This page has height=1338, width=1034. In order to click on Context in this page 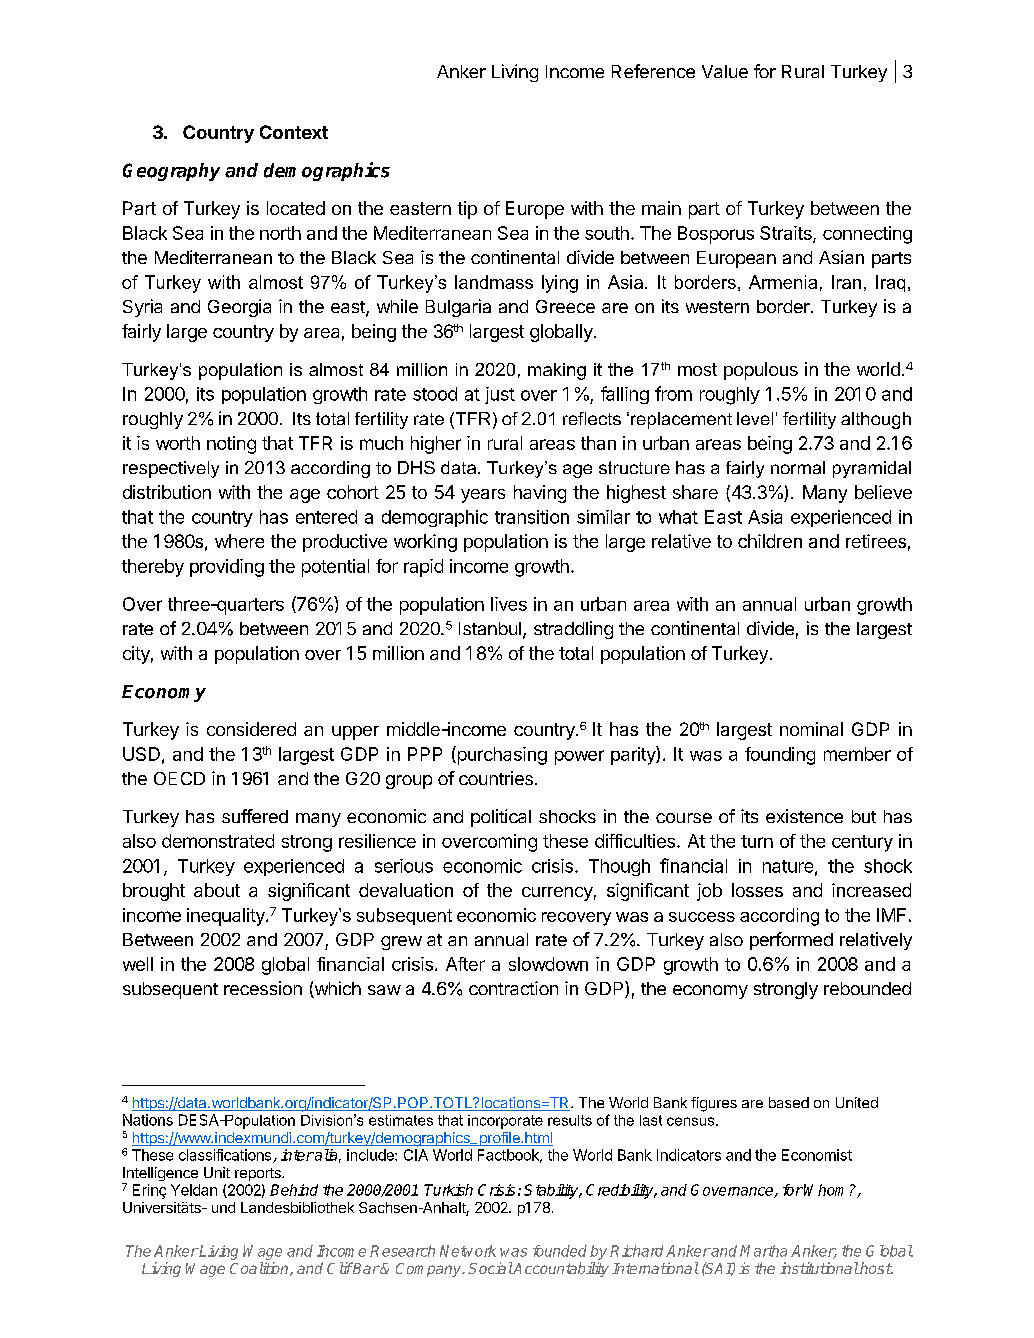, I will do `click(294, 132)`.
